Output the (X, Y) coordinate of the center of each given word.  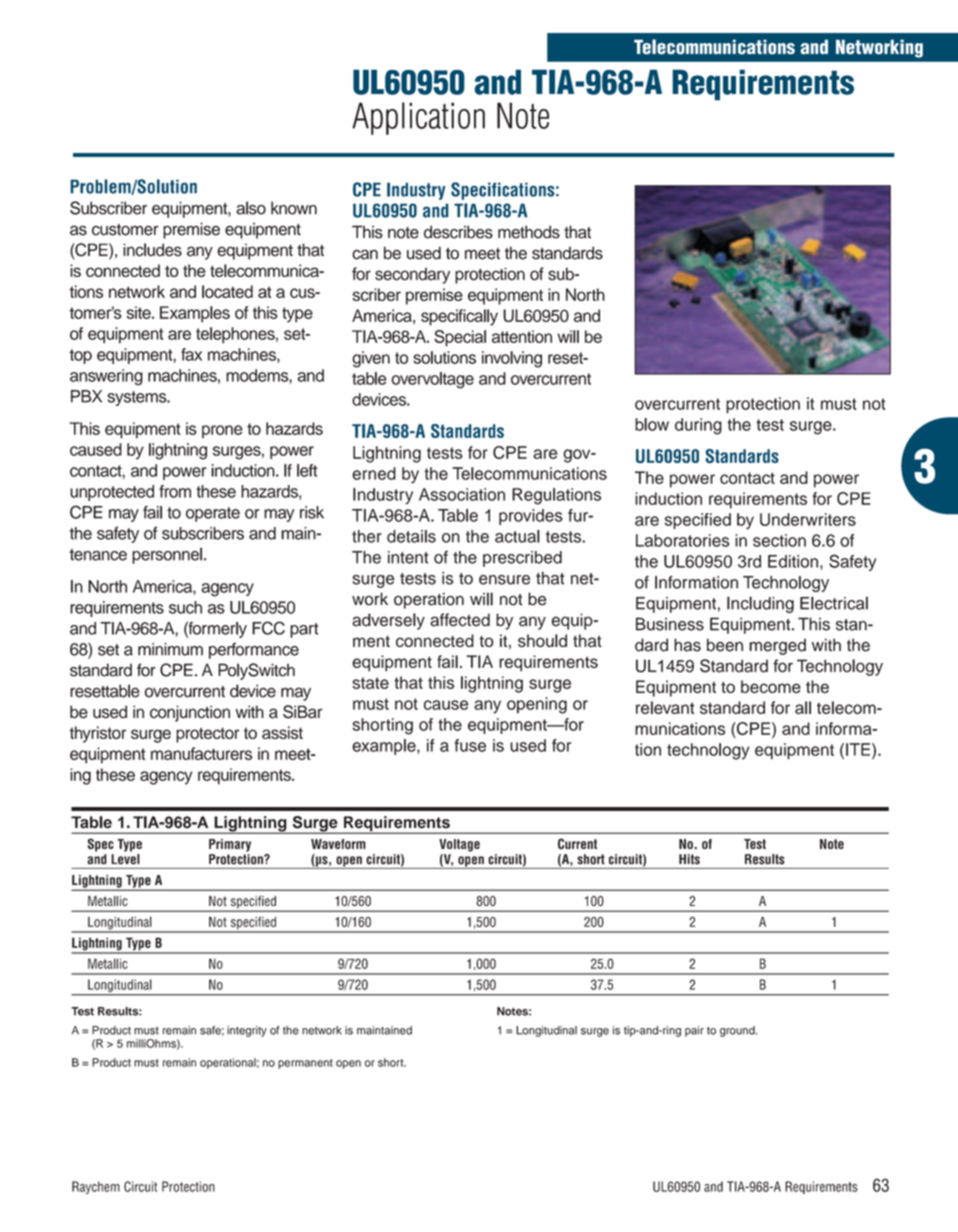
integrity (247, 1031)
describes (458, 232)
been (725, 645)
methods (529, 232)
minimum (170, 649)
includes (152, 250)
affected (460, 620)
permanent (305, 1064)
